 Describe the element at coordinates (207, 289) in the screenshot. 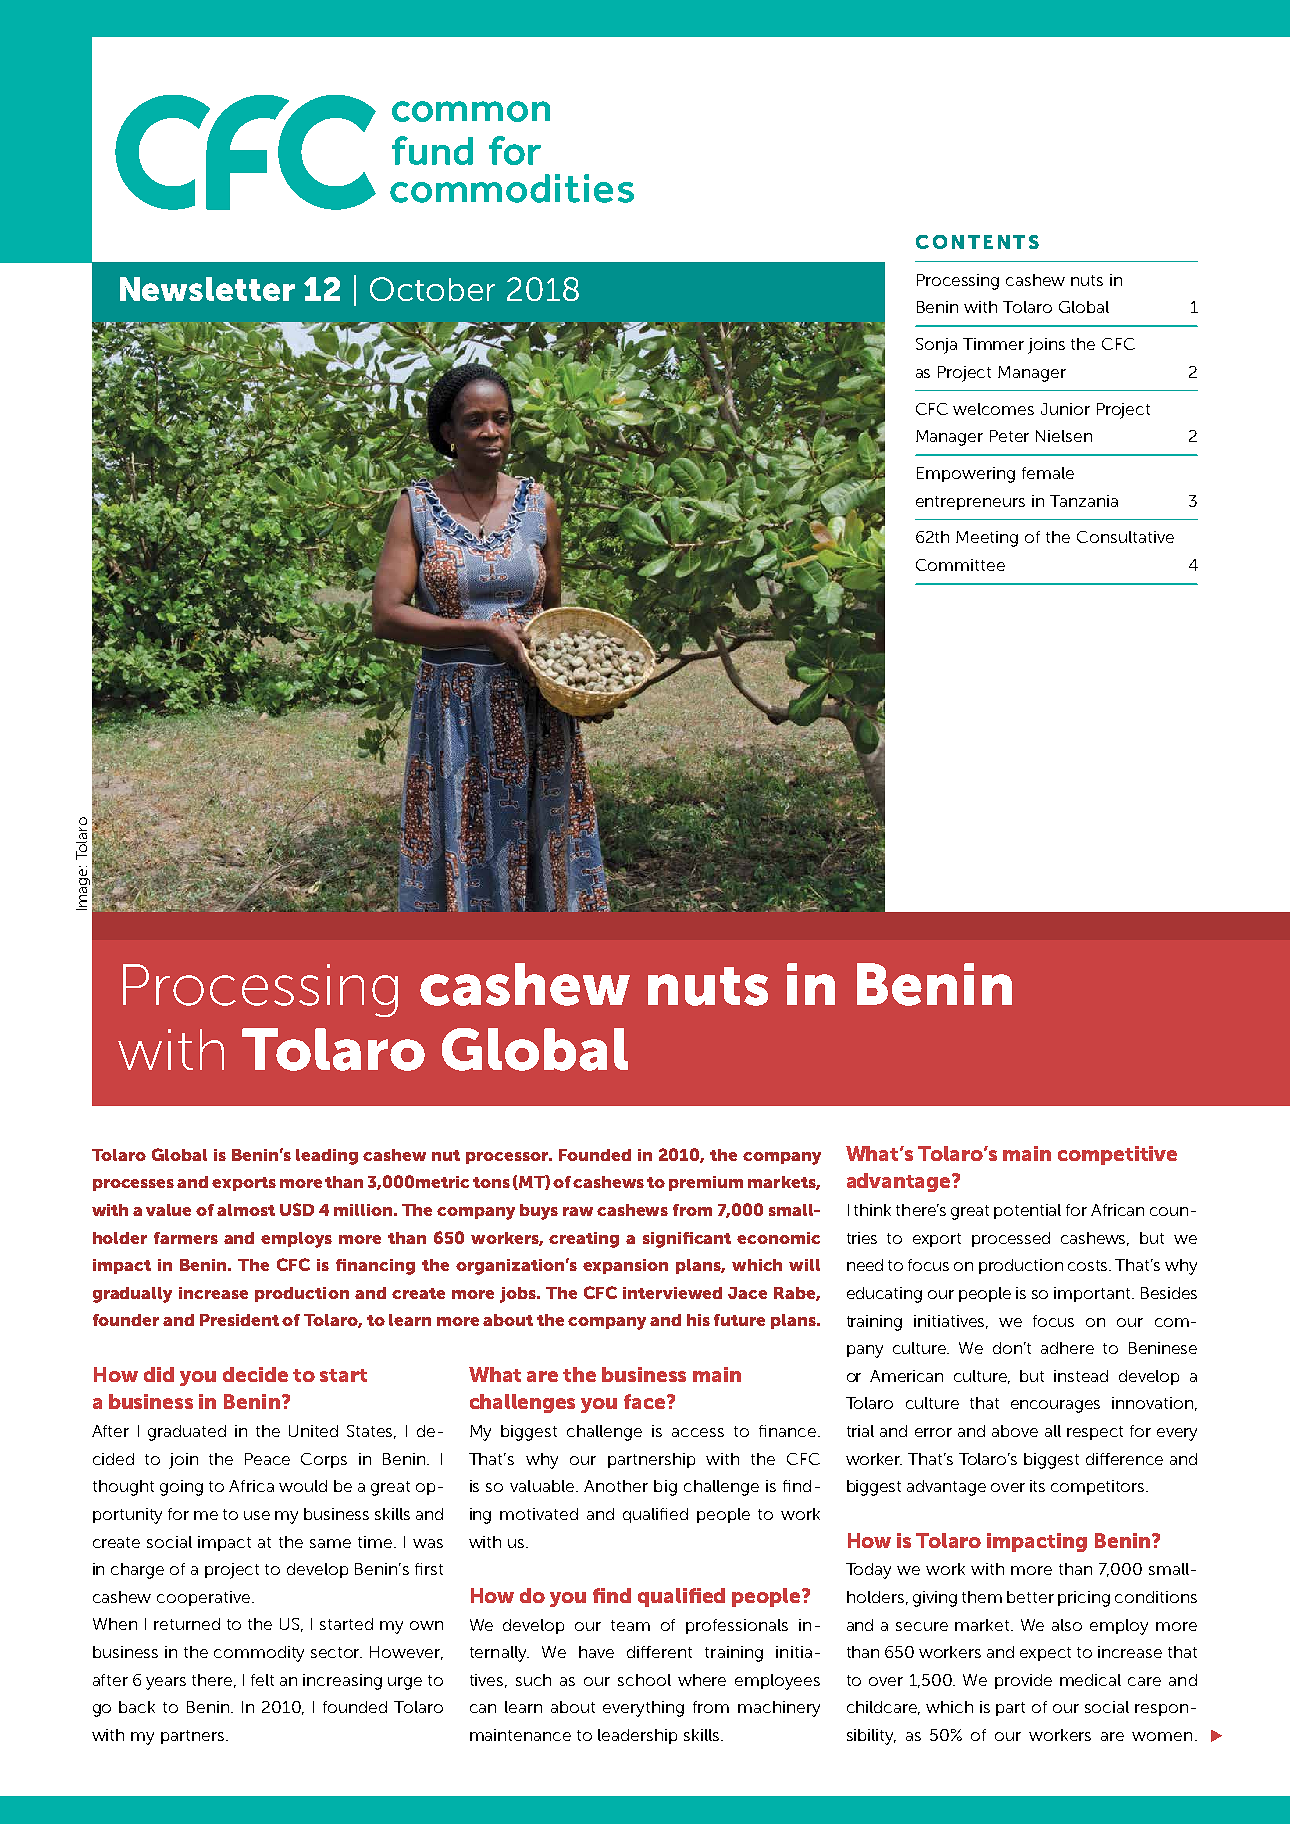

I see `Newsletter` at that location.
